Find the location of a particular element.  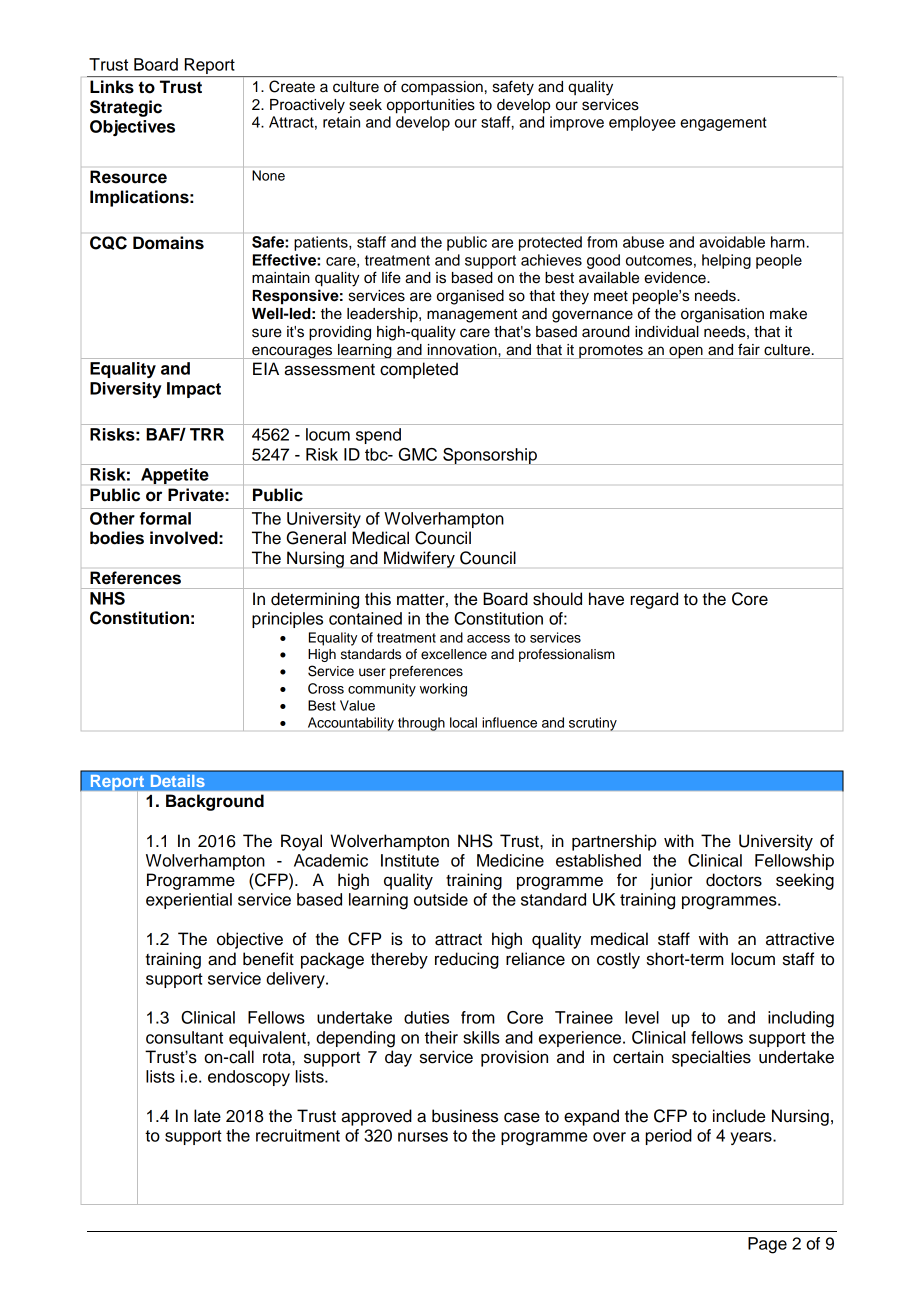

regard is located at coordinates (654, 600).
